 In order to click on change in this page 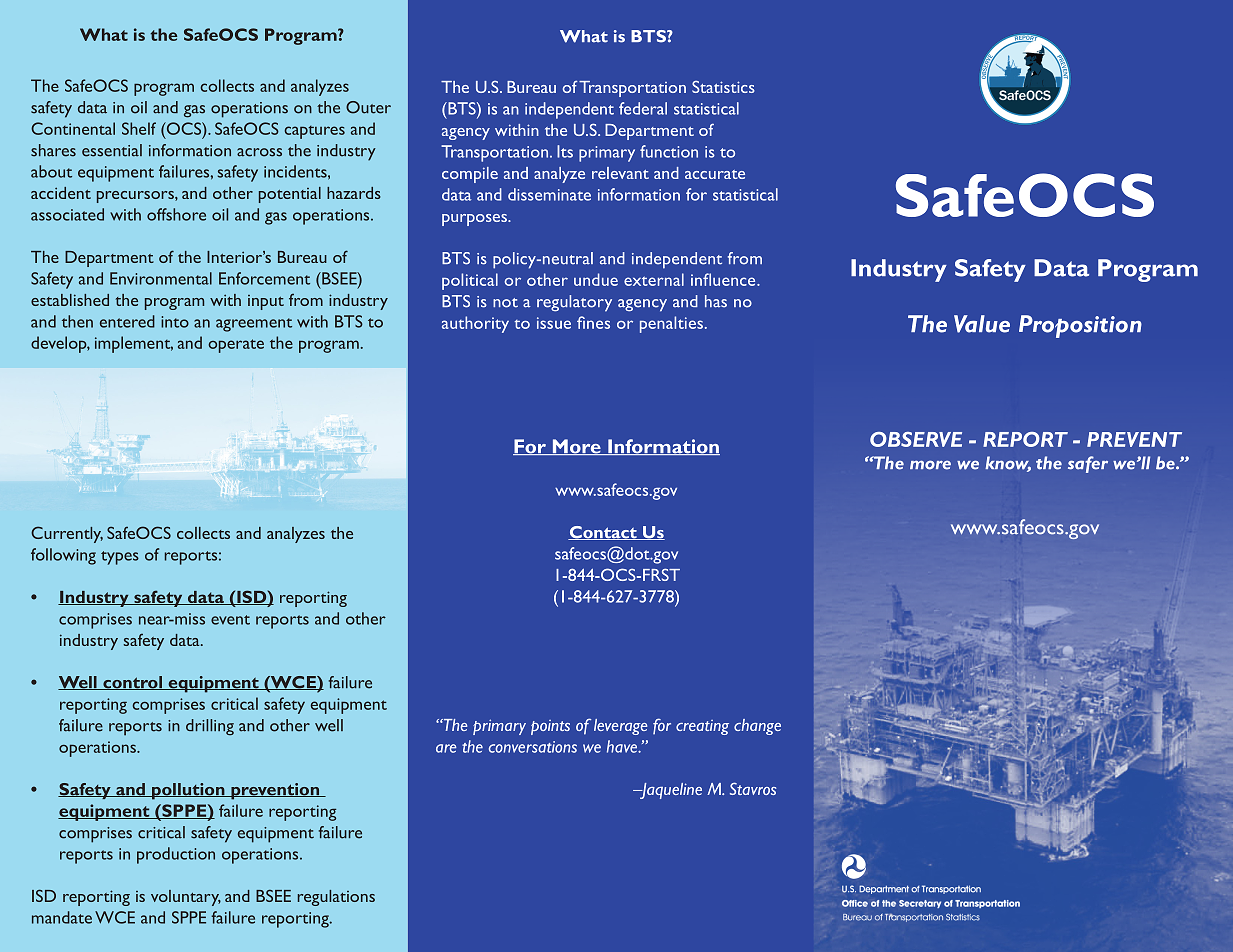, I will do `click(757, 727)`.
